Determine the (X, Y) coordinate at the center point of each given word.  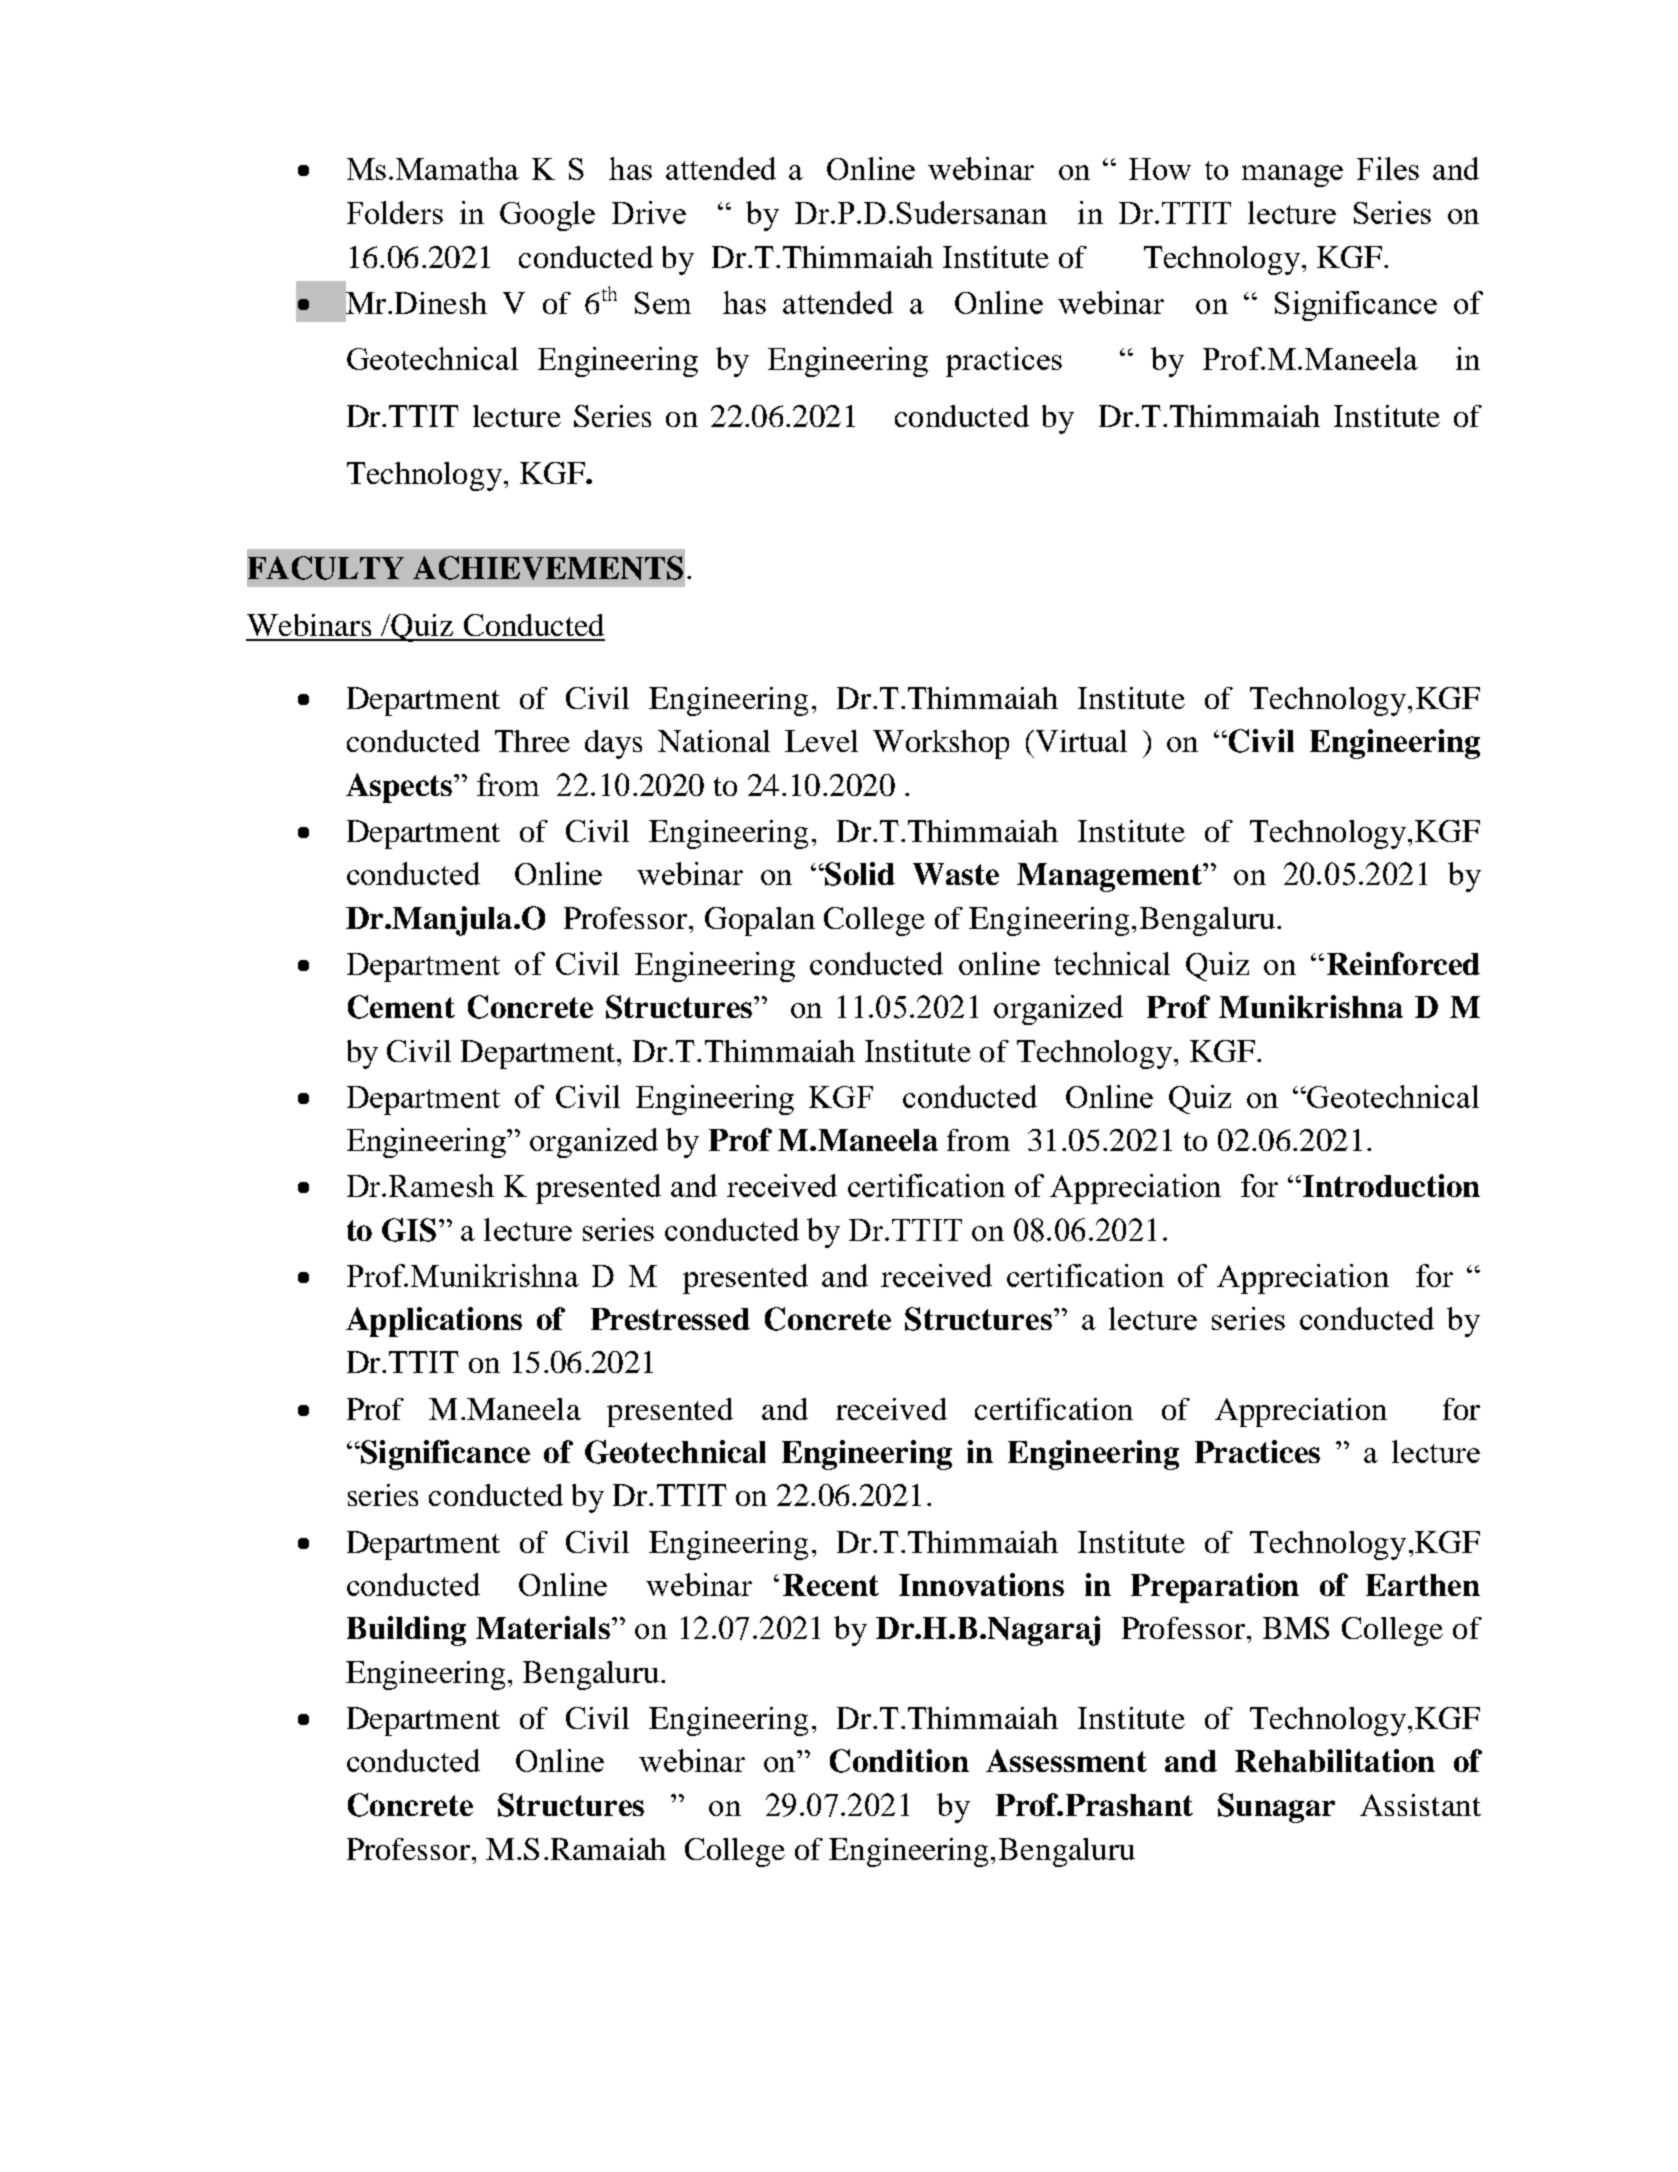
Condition (899, 1761)
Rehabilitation (1335, 1760)
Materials (543, 1627)
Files (1388, 168)
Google (547, 216)
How (1160, 169)
